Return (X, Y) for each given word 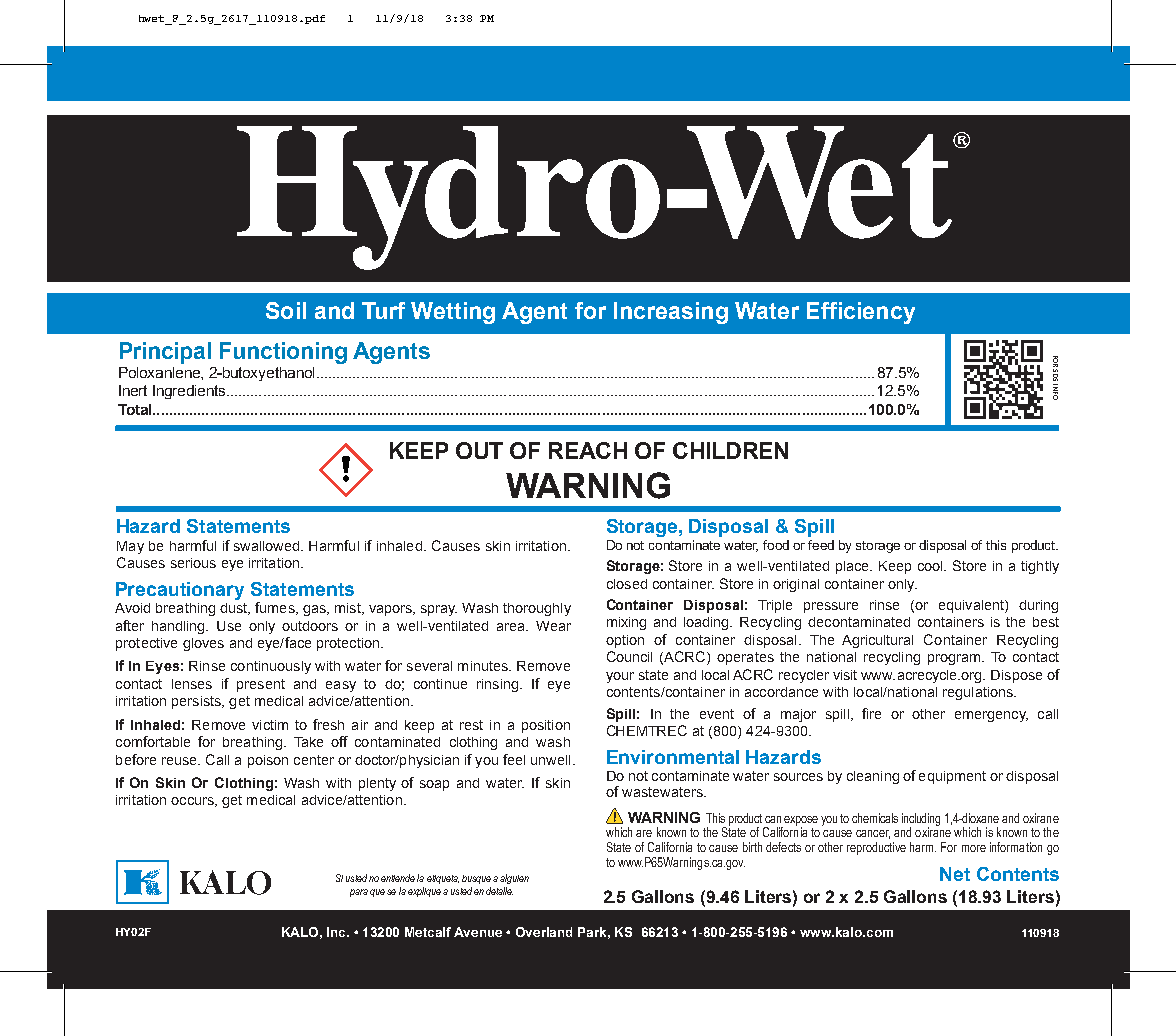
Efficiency (861, 313)
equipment (952, 777)
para (359, 893)
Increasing (671, 313)
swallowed (268, 546)
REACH (588, 450)
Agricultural (877, 641)
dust (235, 609)
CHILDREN (730, 450)
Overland (544, 932)
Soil (286, 310)
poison (268, 761)
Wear (553, 626)
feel (514, 759)
